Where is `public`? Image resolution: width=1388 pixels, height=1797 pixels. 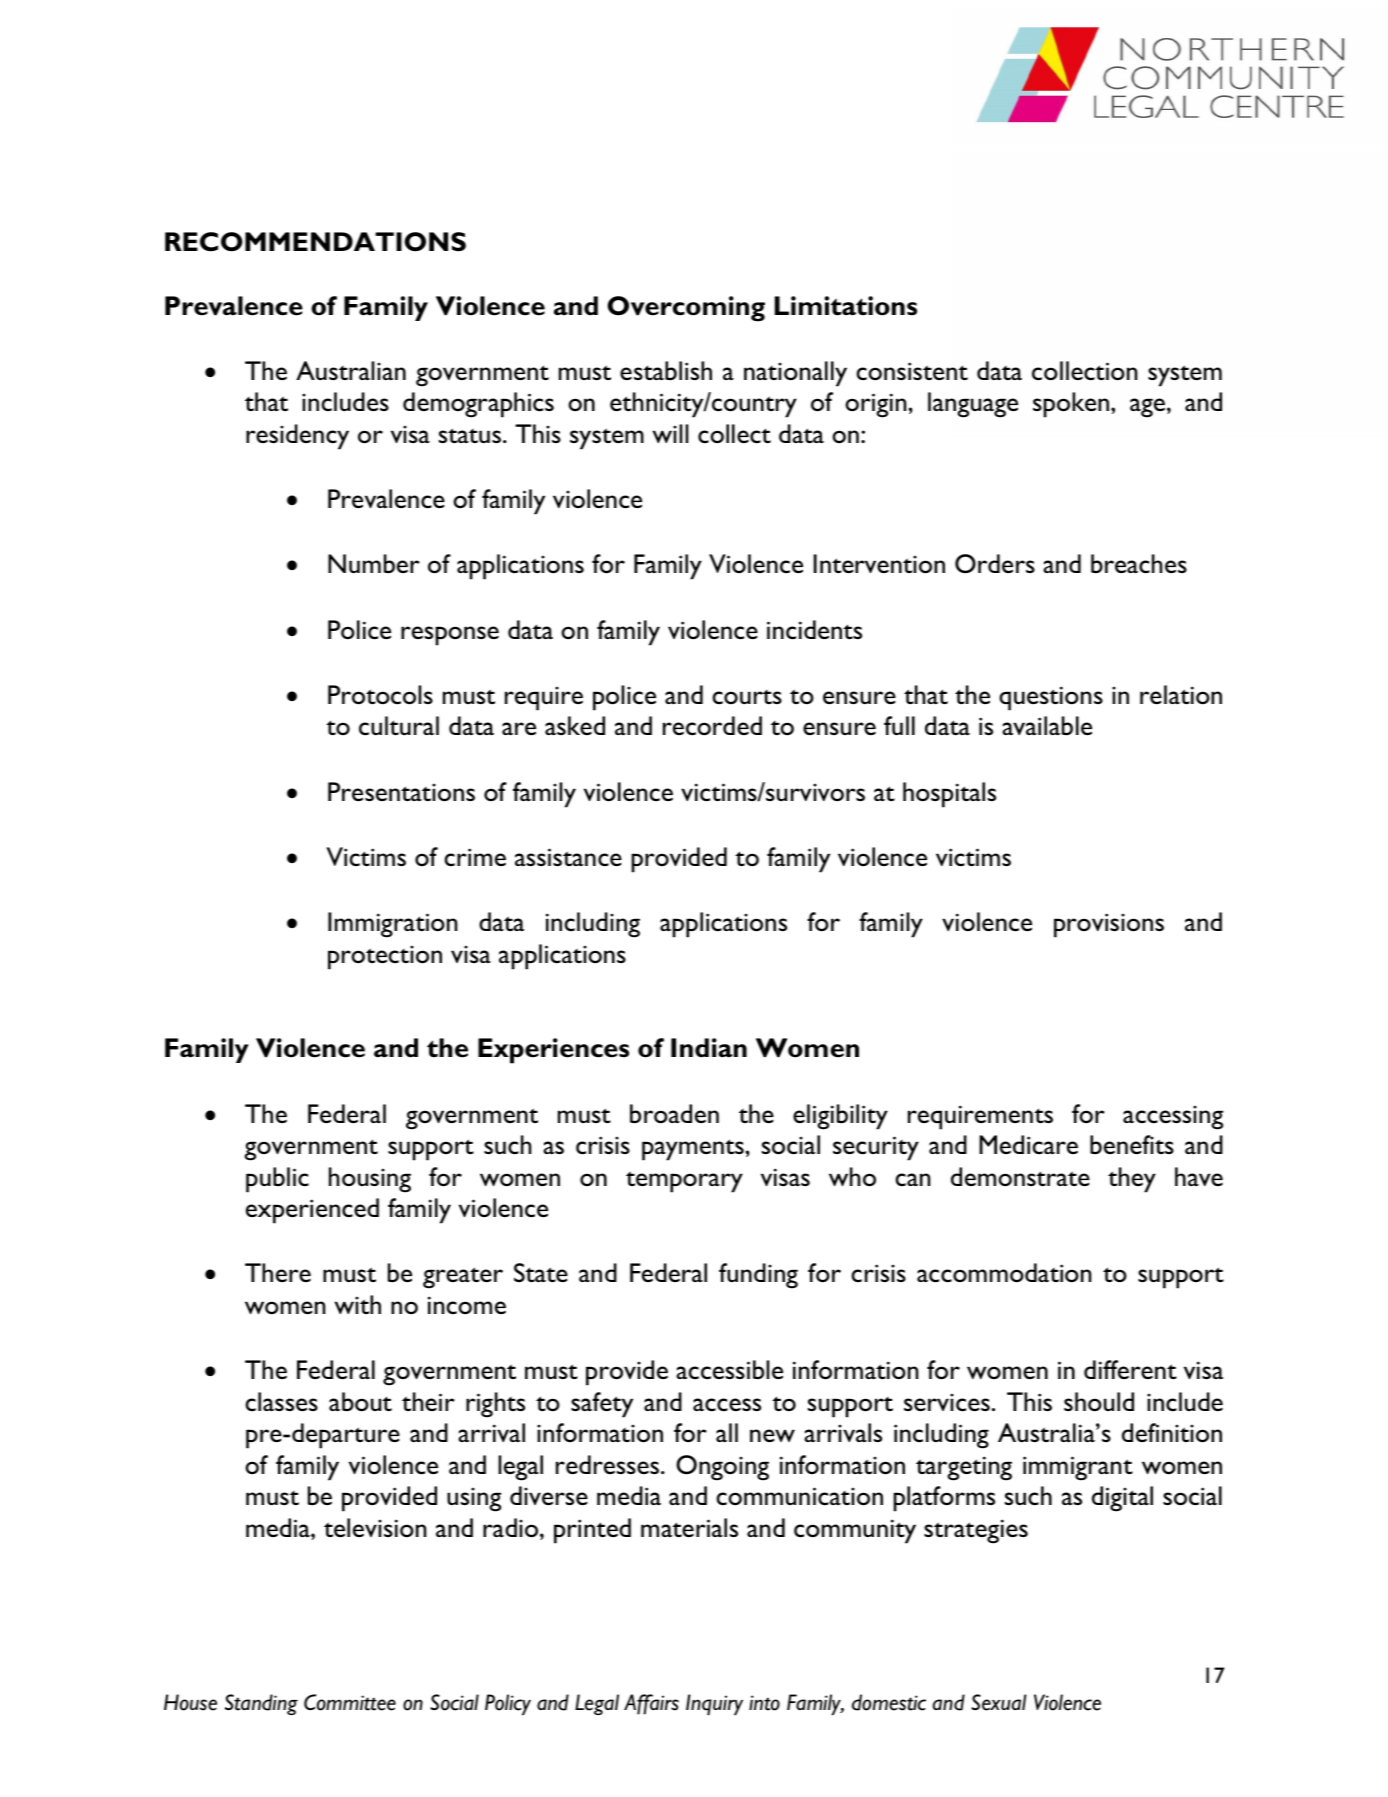
public is located at coordinates (277, 1180).
